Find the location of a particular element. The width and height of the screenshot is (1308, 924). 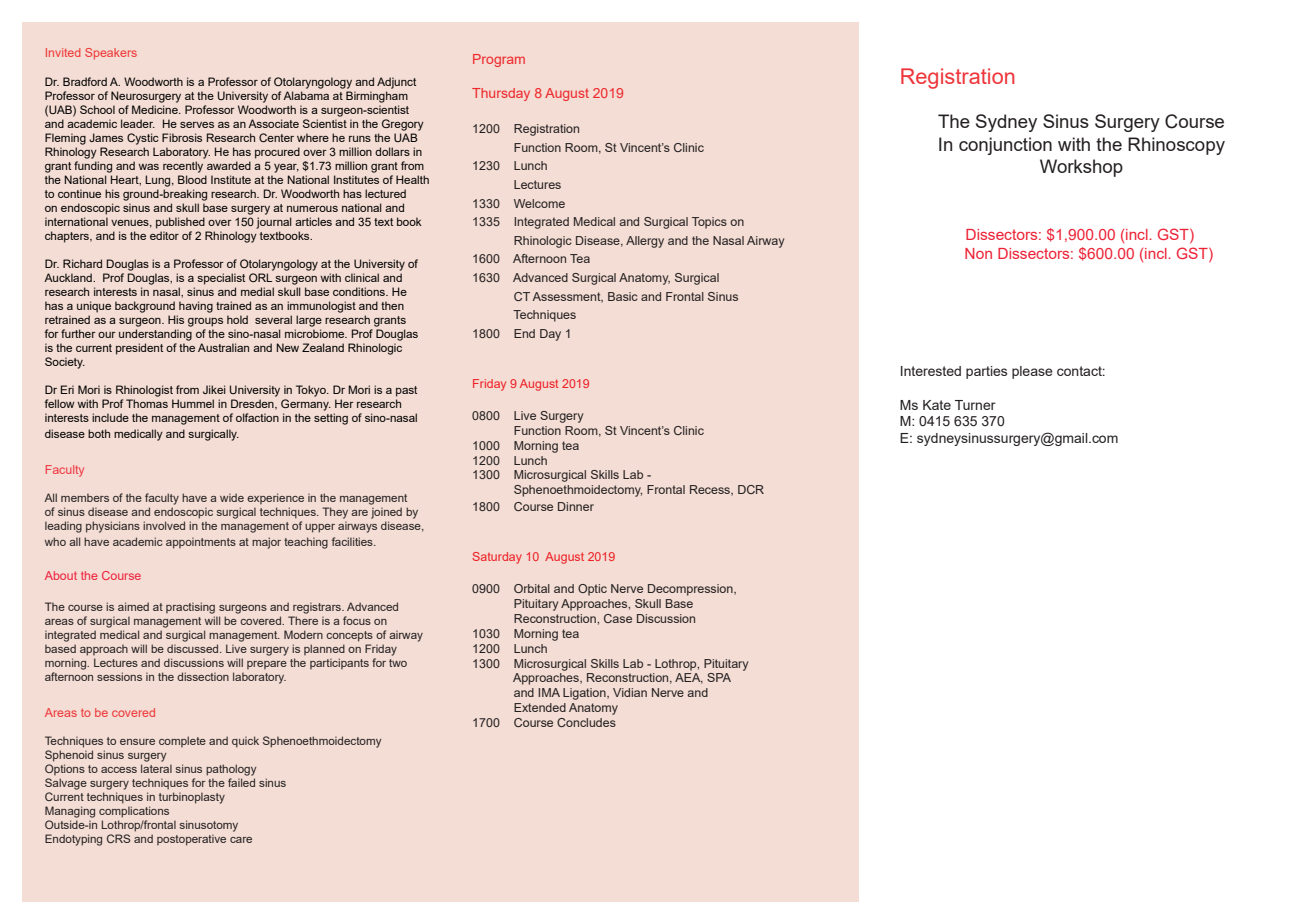

Dinner is located at coordinates (576, 506).
